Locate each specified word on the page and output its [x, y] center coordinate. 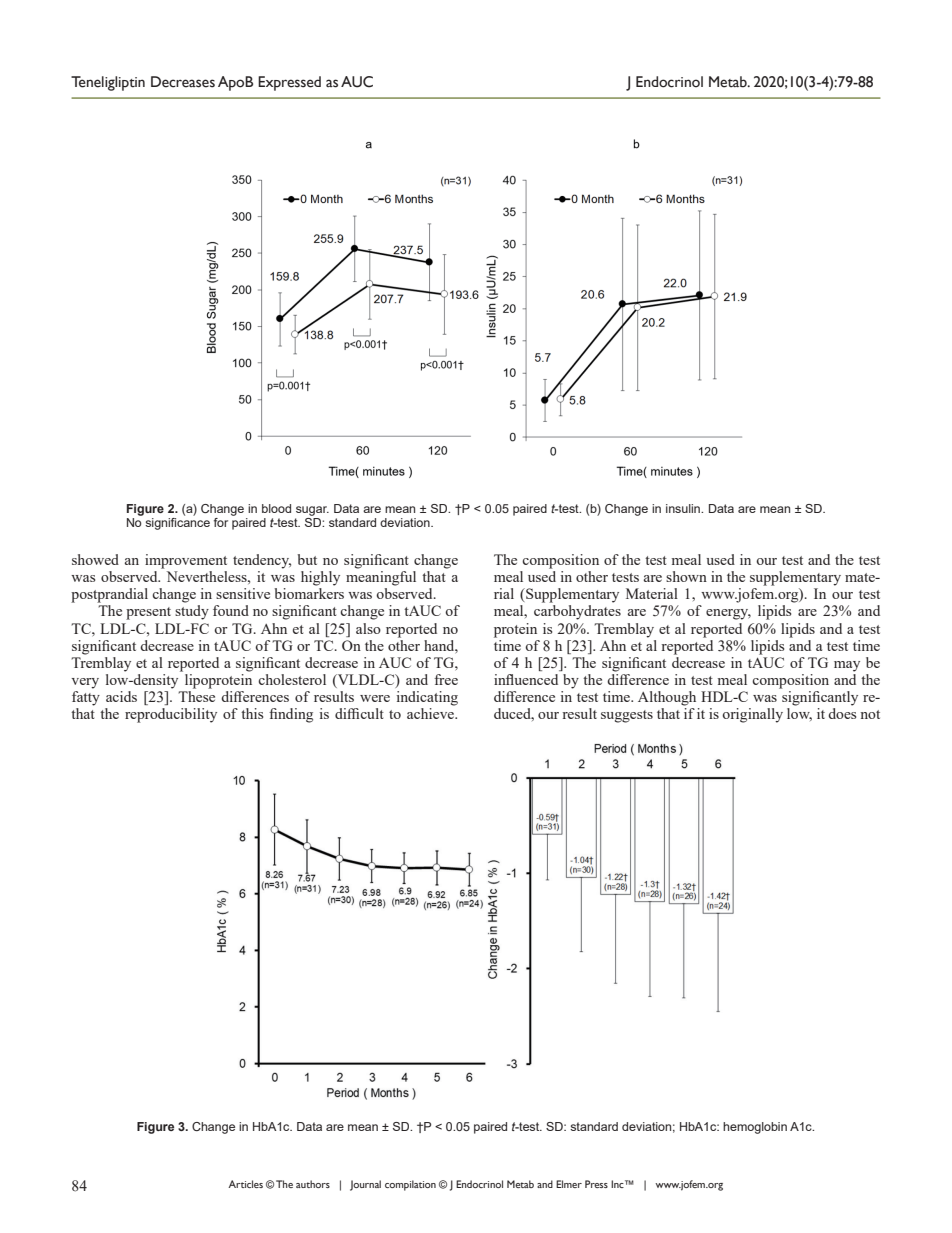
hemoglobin [755, 1128]
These [196, 696]
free [446, 679]
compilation [410, 1185]
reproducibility [171, 715]
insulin [684, 508]
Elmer [569, 1184]
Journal [365, 1185]
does [842, 713]
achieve [431, 713]
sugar [312, 511]
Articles [245, 1184]
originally [752, 715]
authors [313, 1184]
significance [177, 524]
